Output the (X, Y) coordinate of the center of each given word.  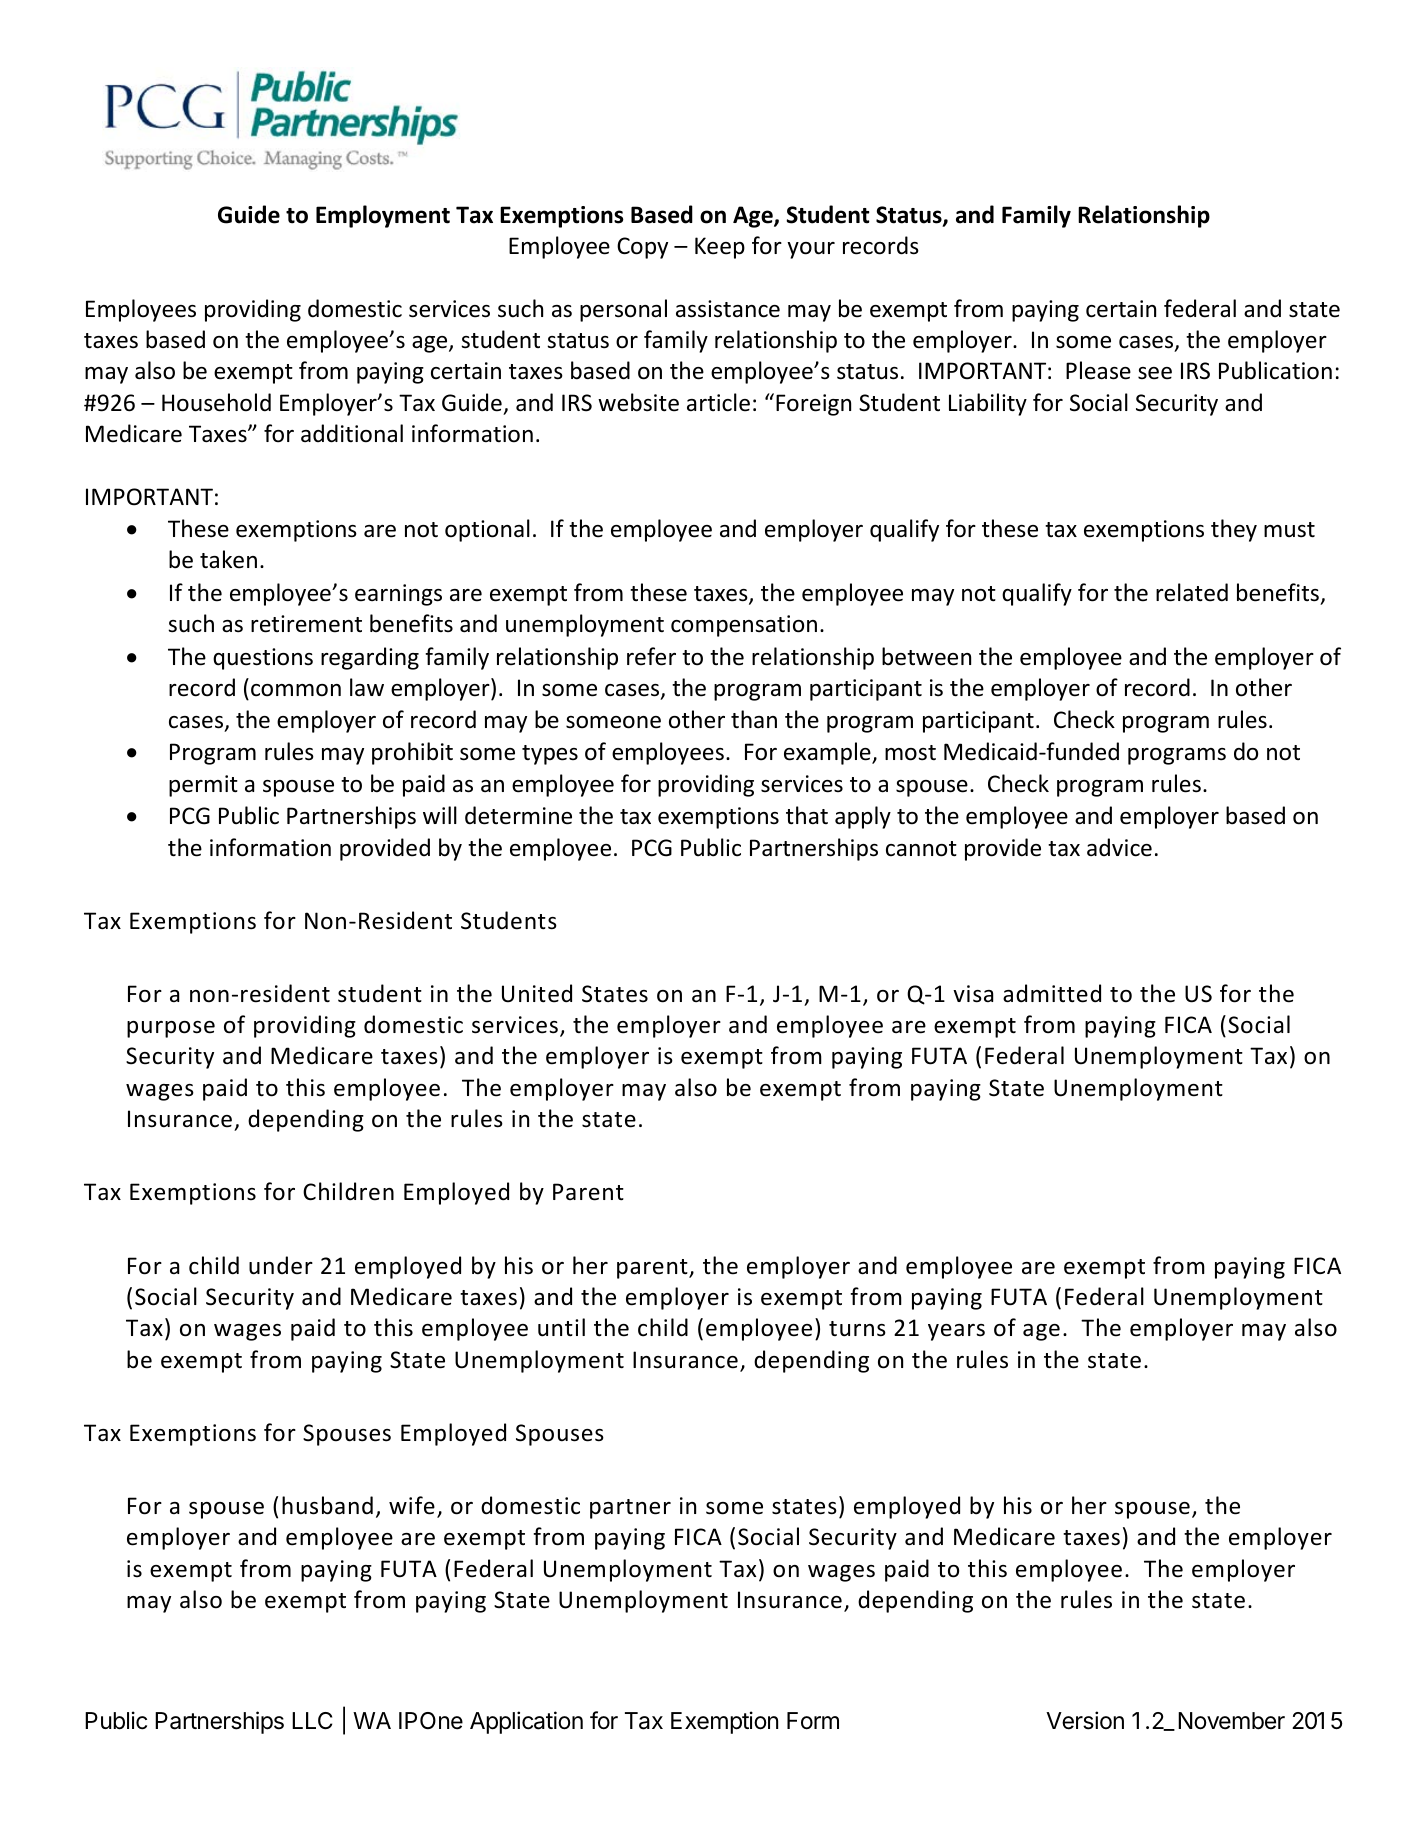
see (1155, 373)
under (281, 1265)
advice (1119, 847)
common (296, 690)
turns (857, 1329)
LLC (312, 1720)
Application (526, 1722)
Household (216, 402)
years (956, 1332)
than (754, 719)
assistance (728, 309)
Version (1085, 1720)
